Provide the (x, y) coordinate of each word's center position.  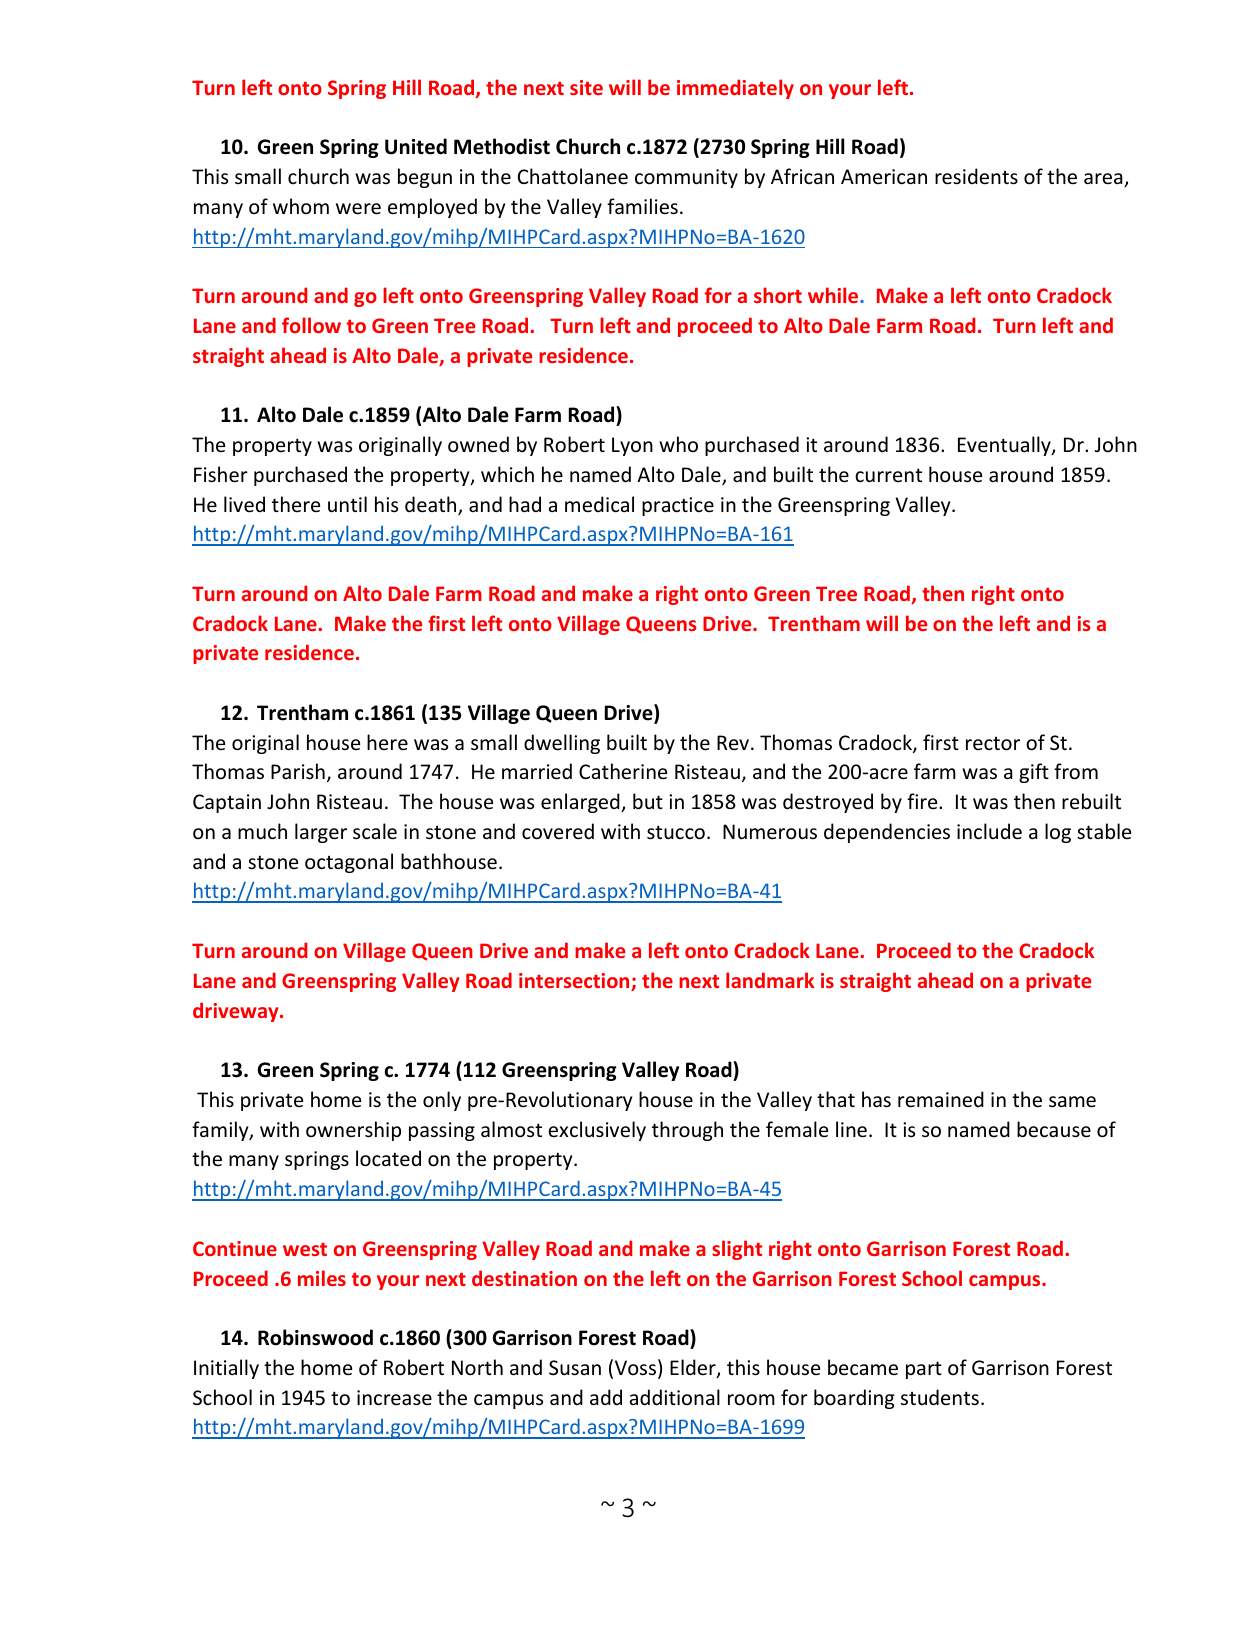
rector (993, 744)
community (686, 178)
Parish (298, 771)
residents (976, 176)
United (416, 146)
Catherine (623, 771)
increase (394, 1398)
